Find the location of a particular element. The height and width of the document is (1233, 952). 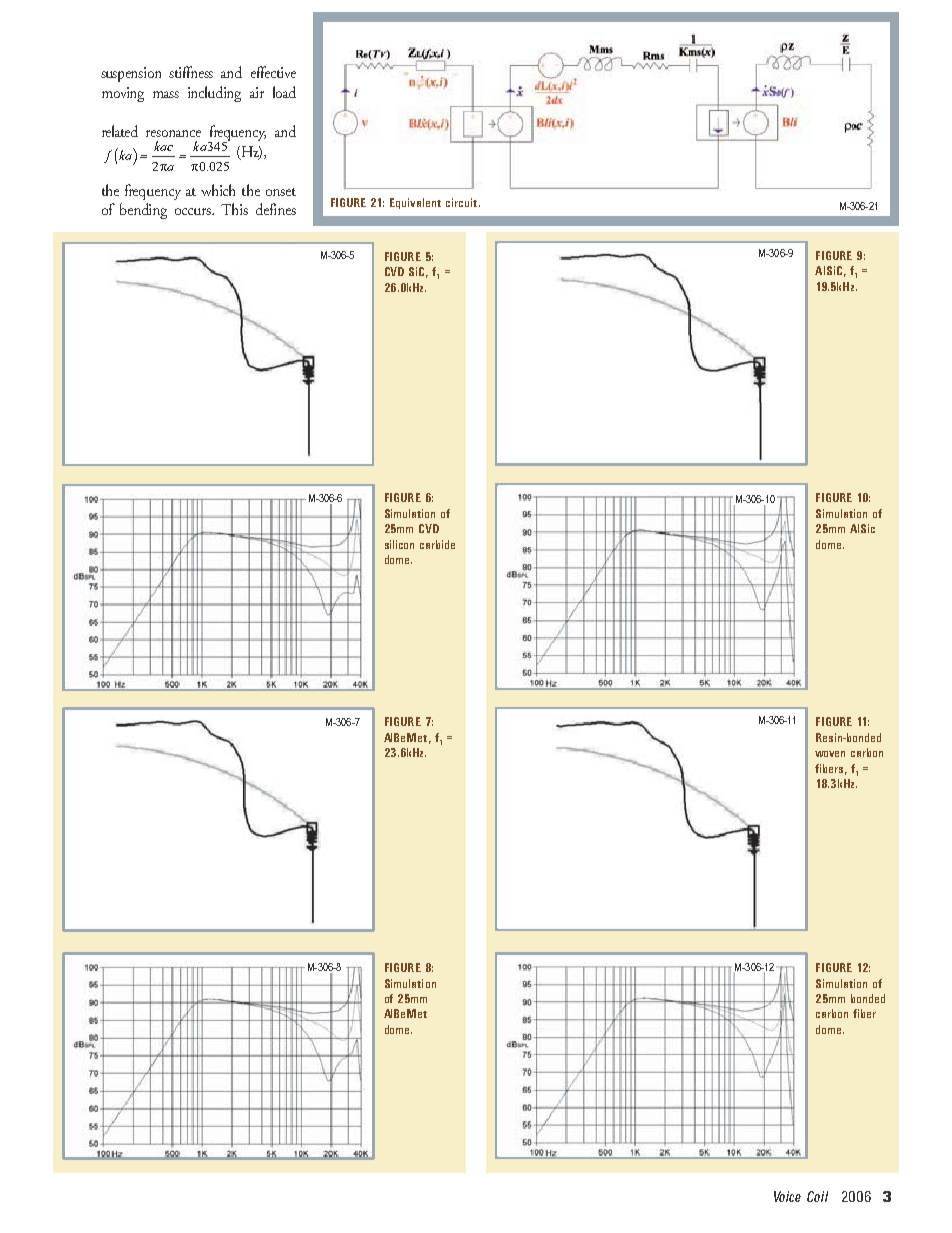

QUIVALENT is located at coordinates (417, 203).
